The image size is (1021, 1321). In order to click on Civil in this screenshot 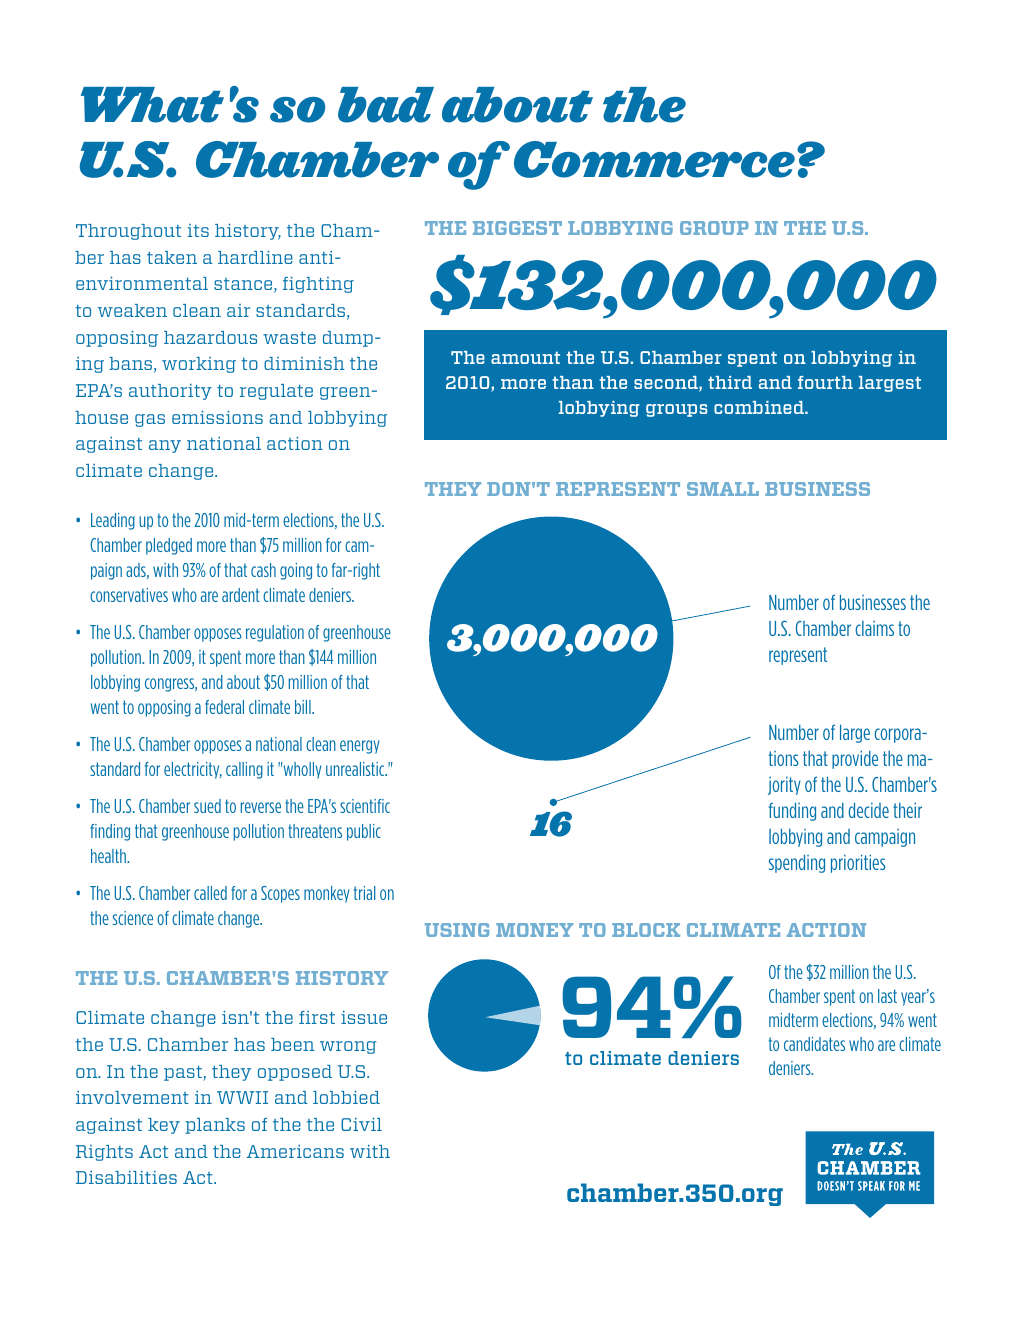, I will do `click(361, 1124)`.
